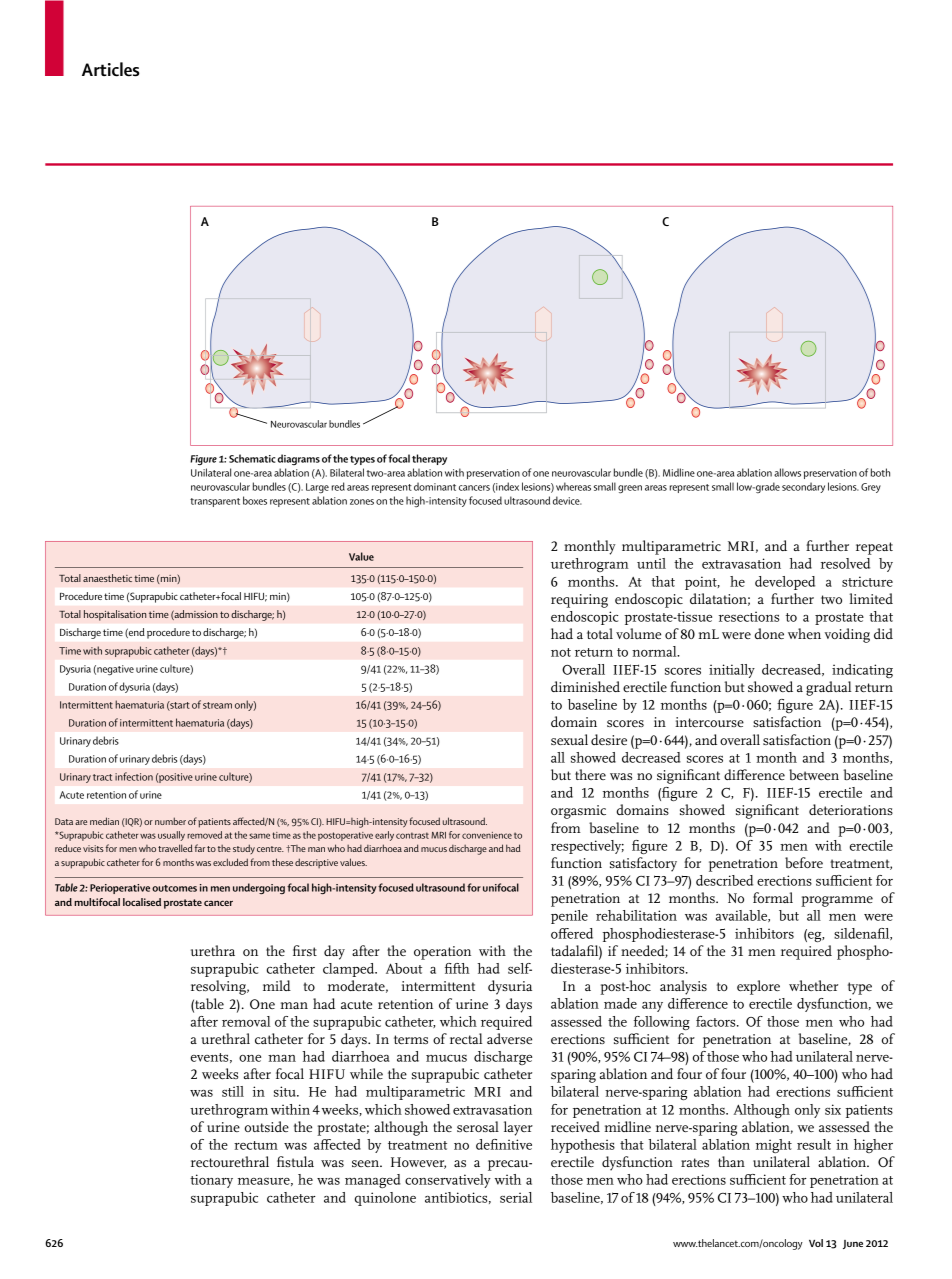 This screenshot has height=1279, width=952. I want to click on secondary, so click(803, 487).
